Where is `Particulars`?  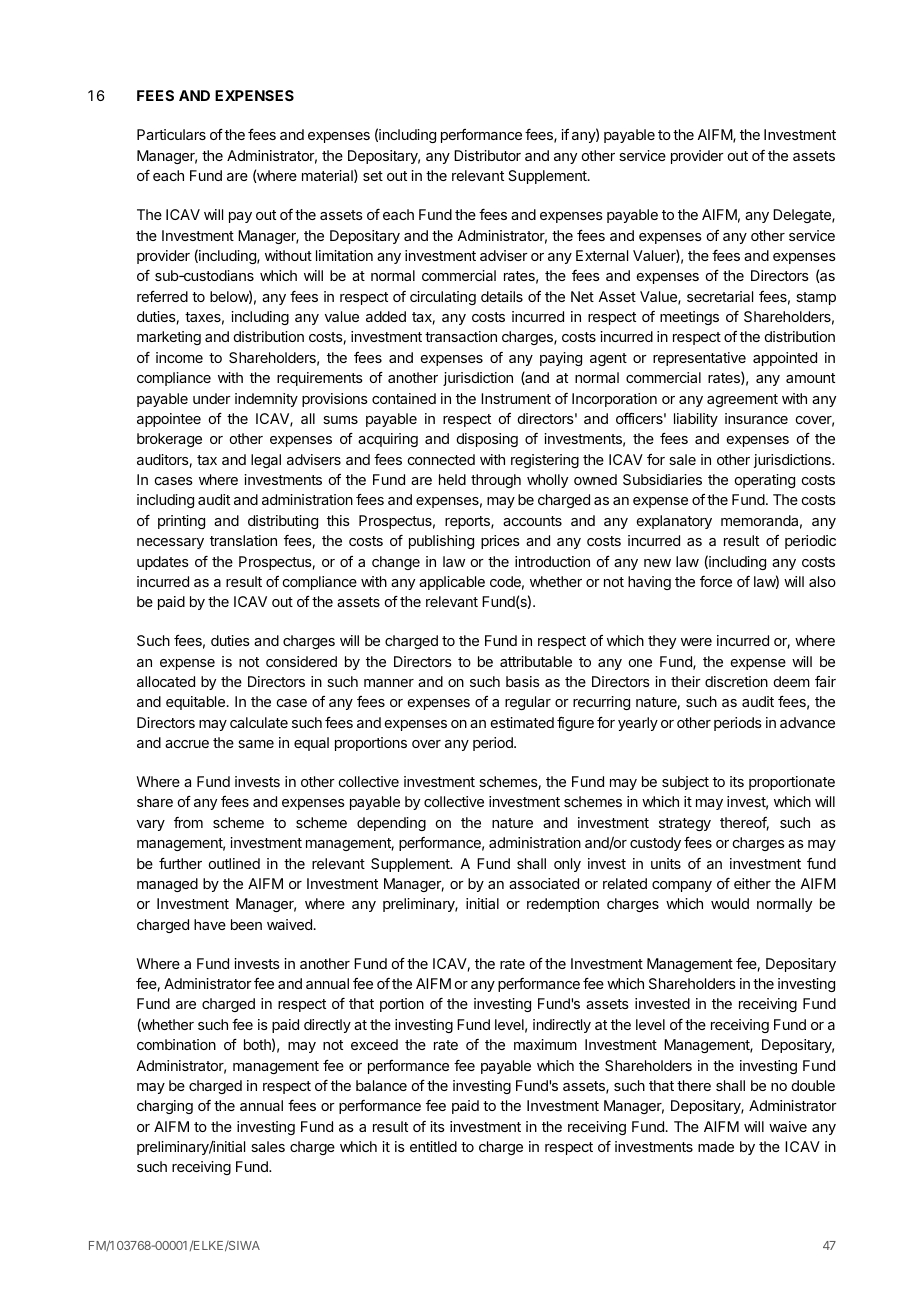 Particulars is located at coordinates (171, 134).
